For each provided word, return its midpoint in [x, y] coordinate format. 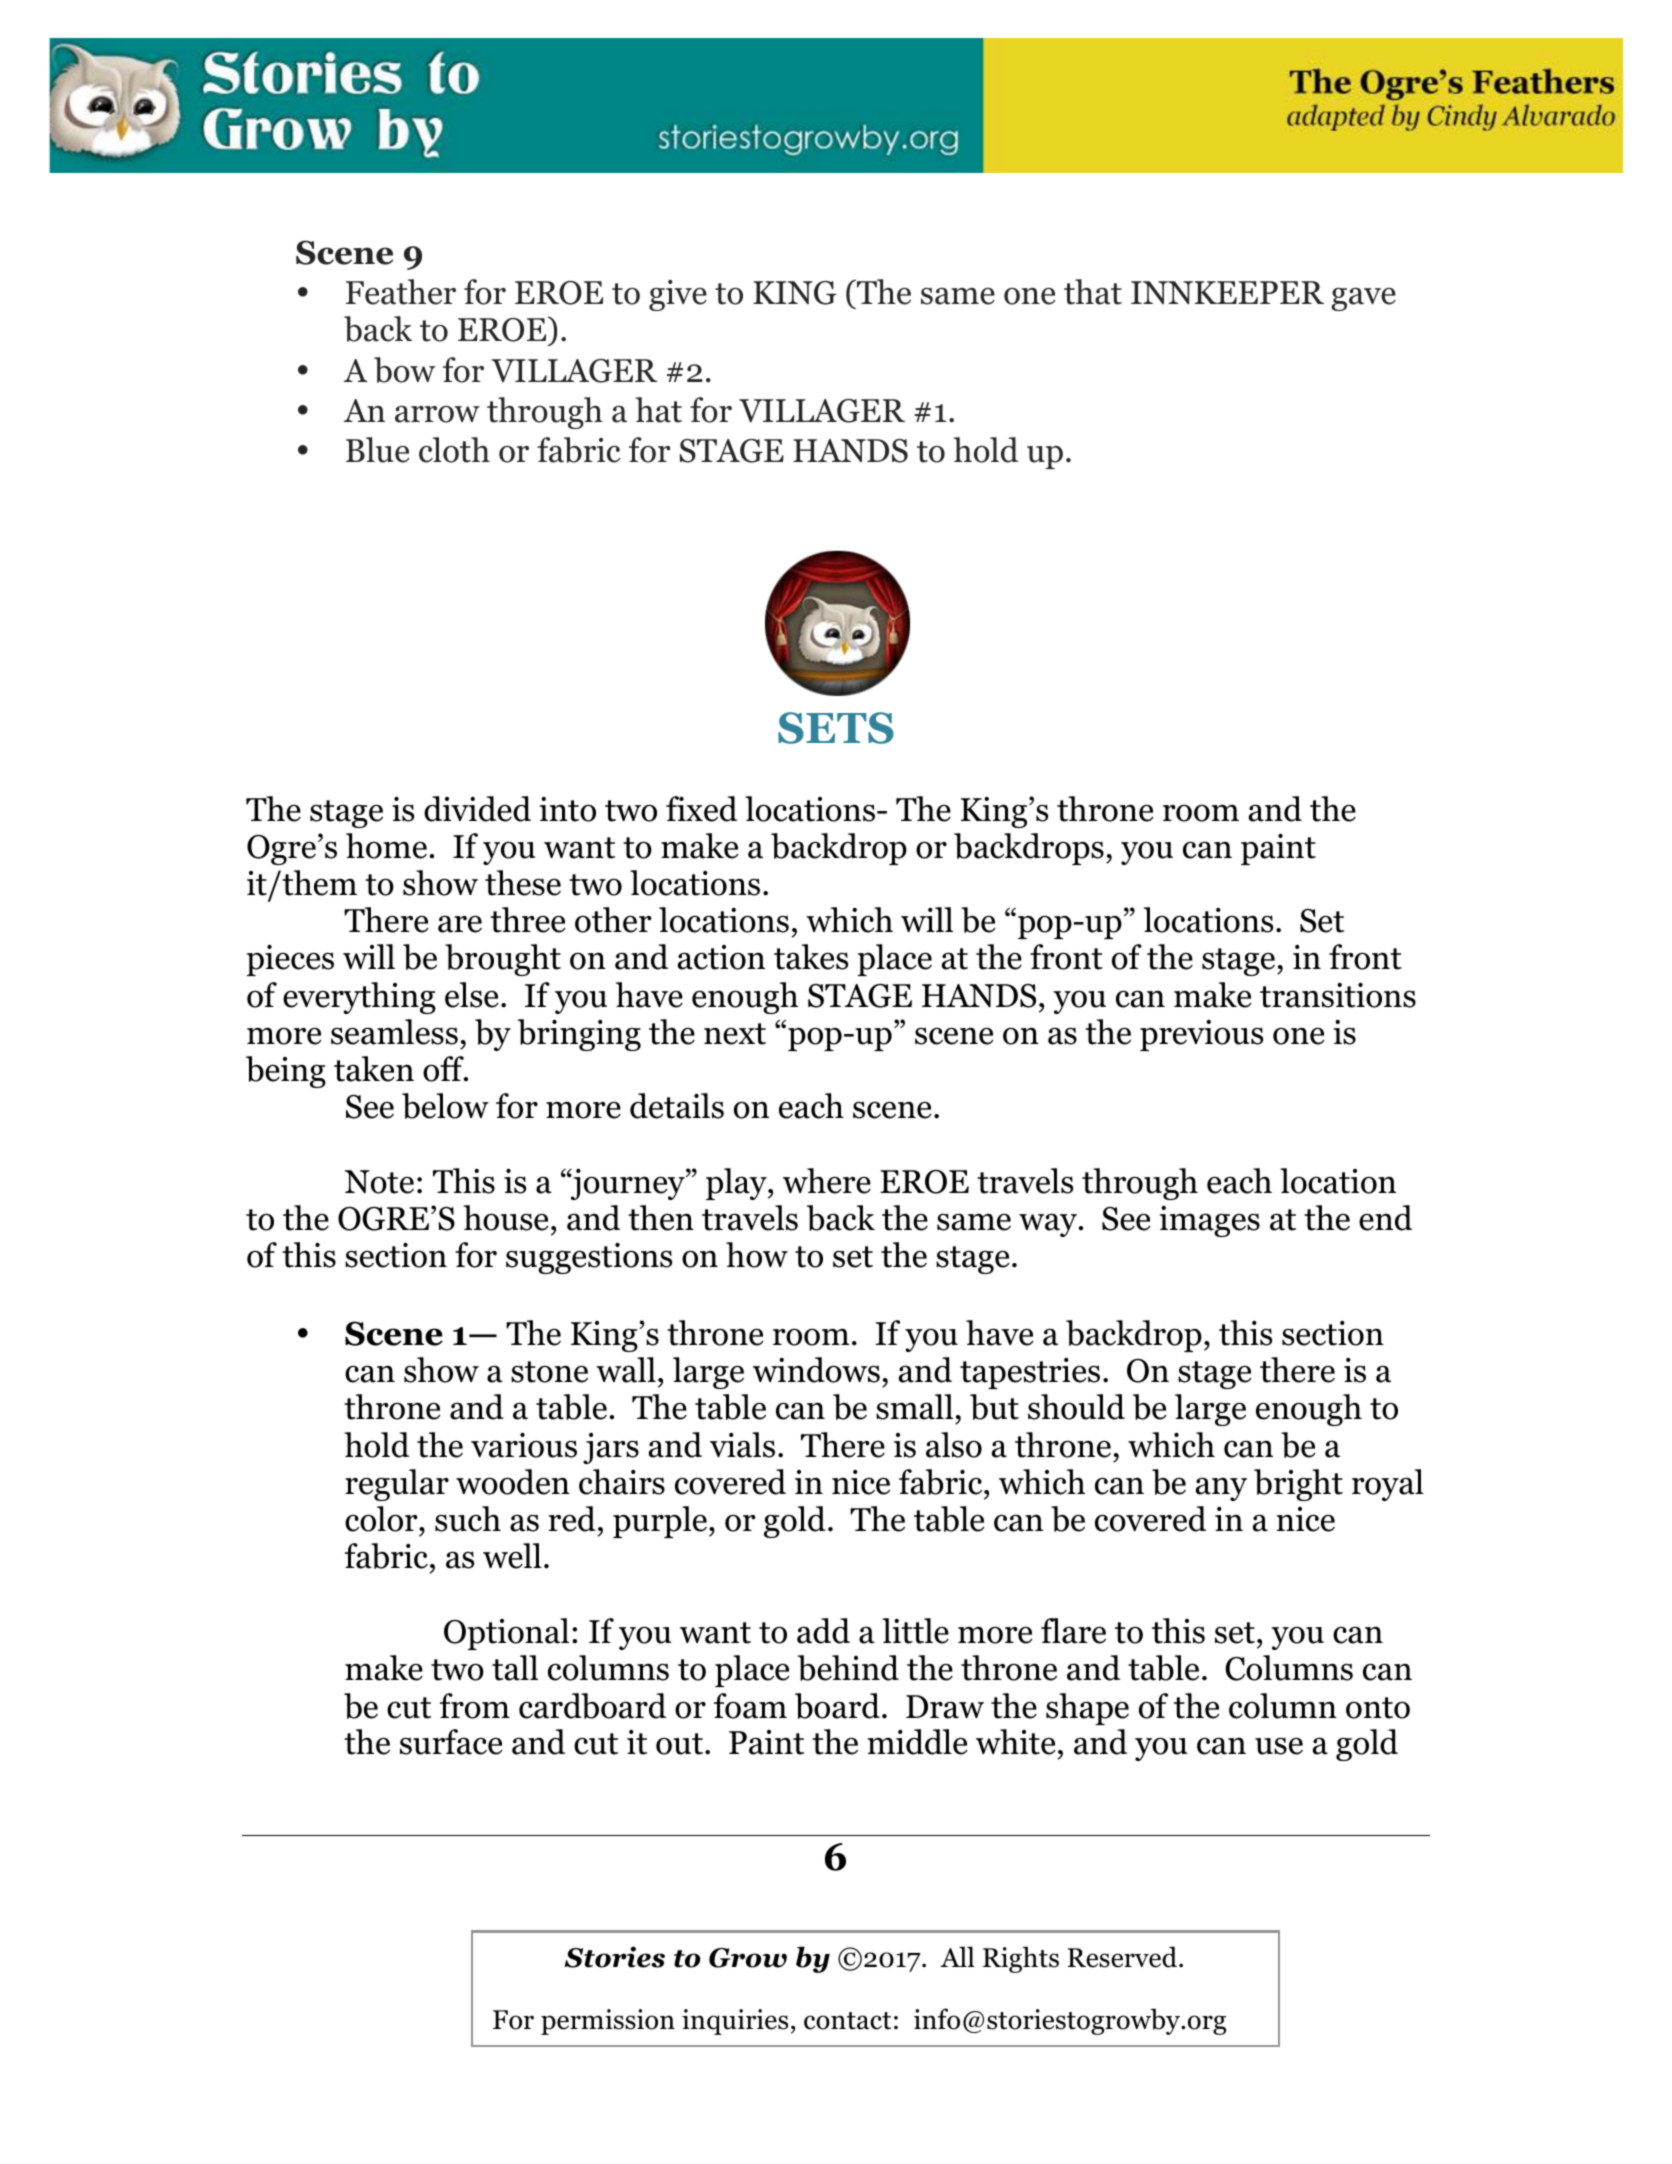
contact [847, 2021]
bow [404, 370]
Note [379, 1182]
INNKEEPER [1227, 292]
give [678, 295]
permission [608, 2022]
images [1209, 1221]
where [827, 1181]
